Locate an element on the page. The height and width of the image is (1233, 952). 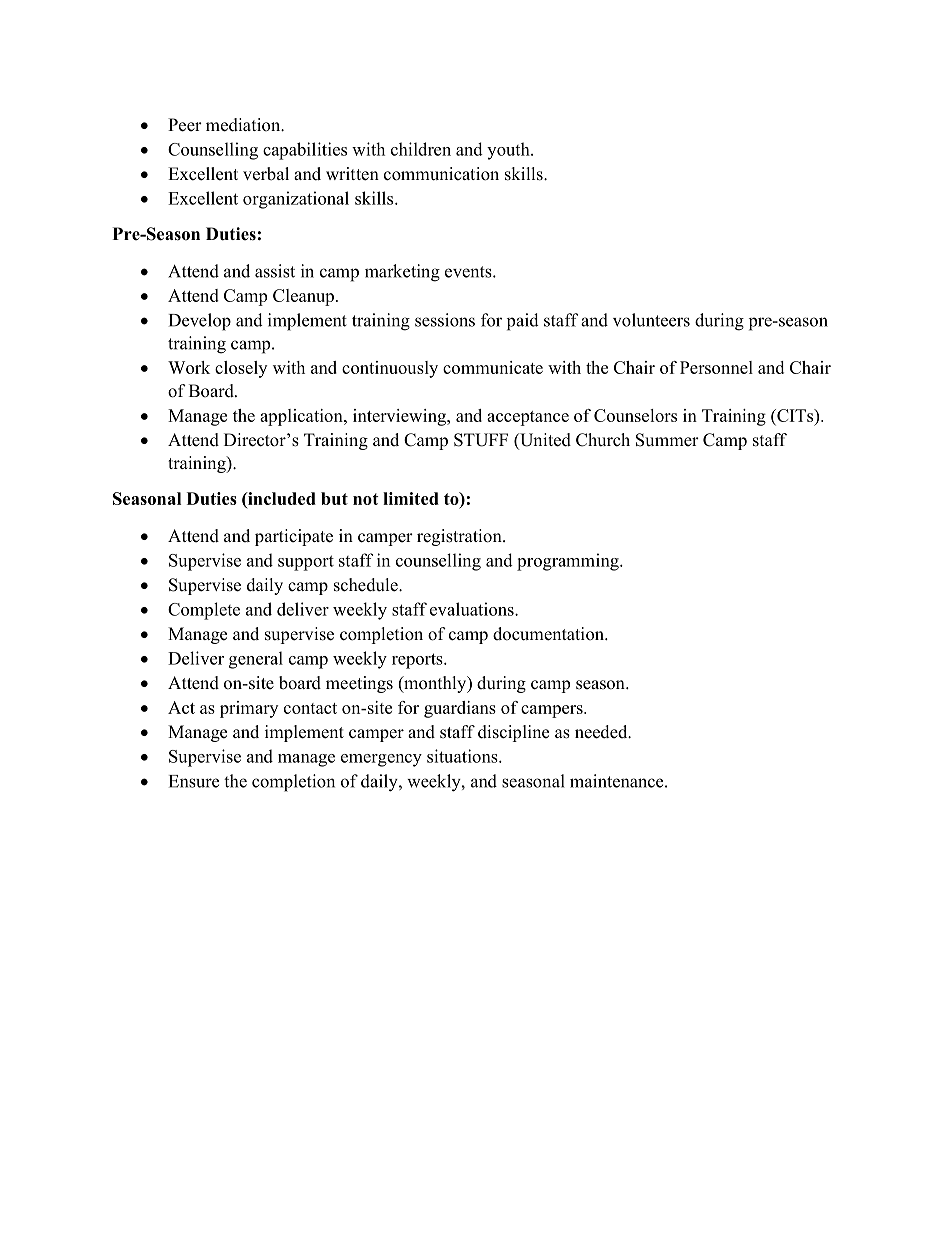
registration is located at coordinates (460, 537).
